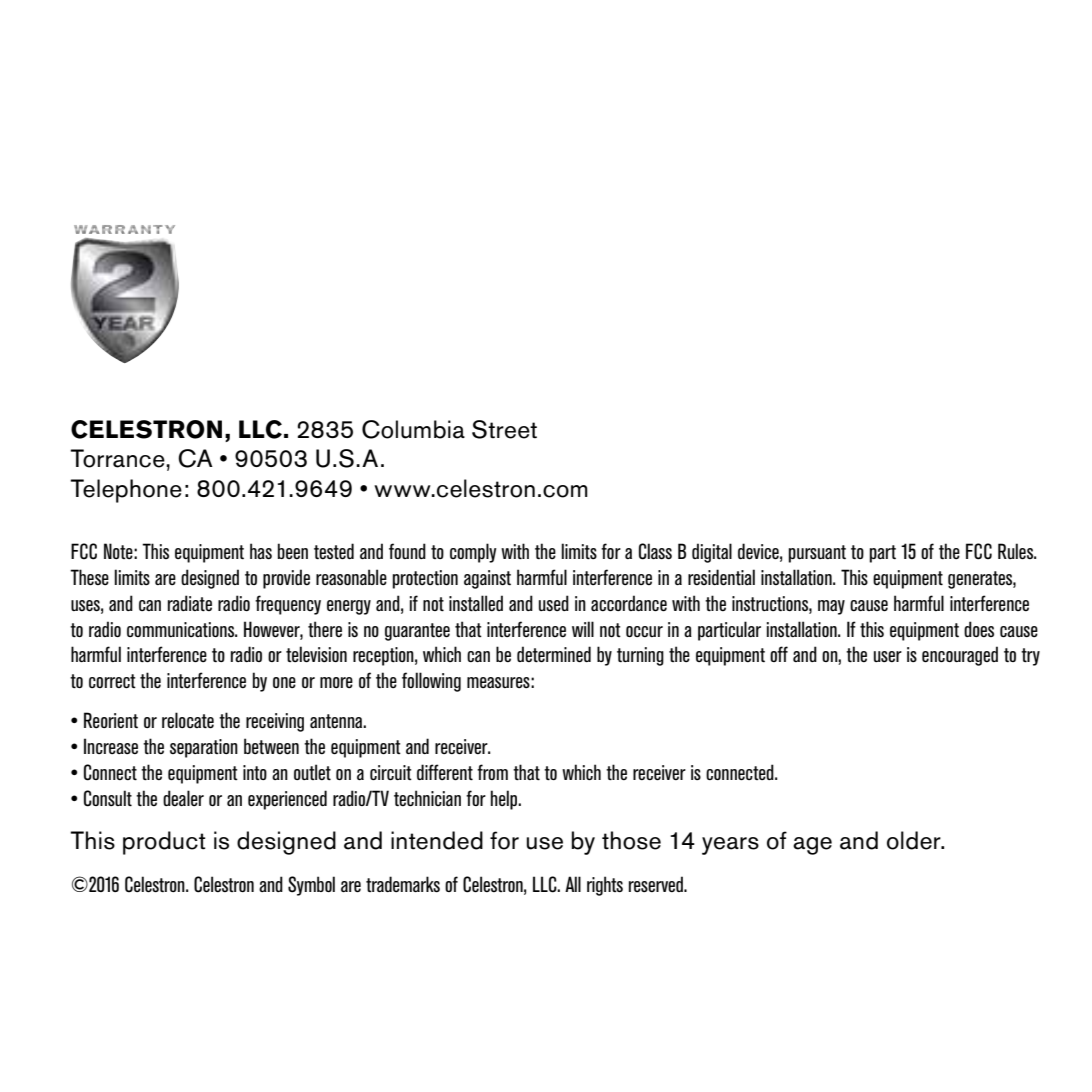 This image has width=1092, height=1092. Describe the element at coordinates (311, 886) in the image. I see `Symbol` at that location.
